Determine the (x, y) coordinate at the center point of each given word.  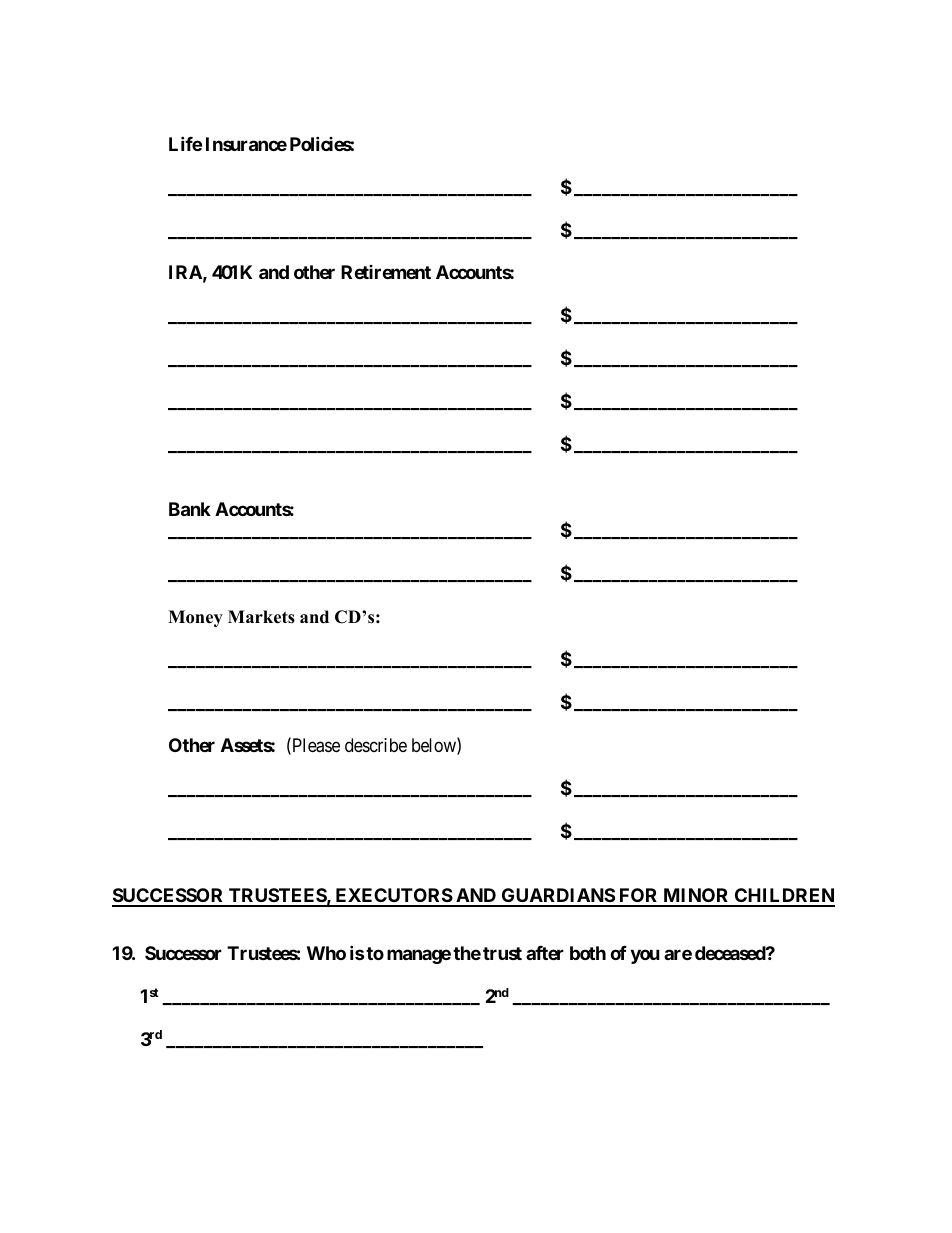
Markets (261, 617)
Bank (190, 509)
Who (326, 953)
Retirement (386, 272)
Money (195, 618)
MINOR (696, 897)
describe (376, 745)
